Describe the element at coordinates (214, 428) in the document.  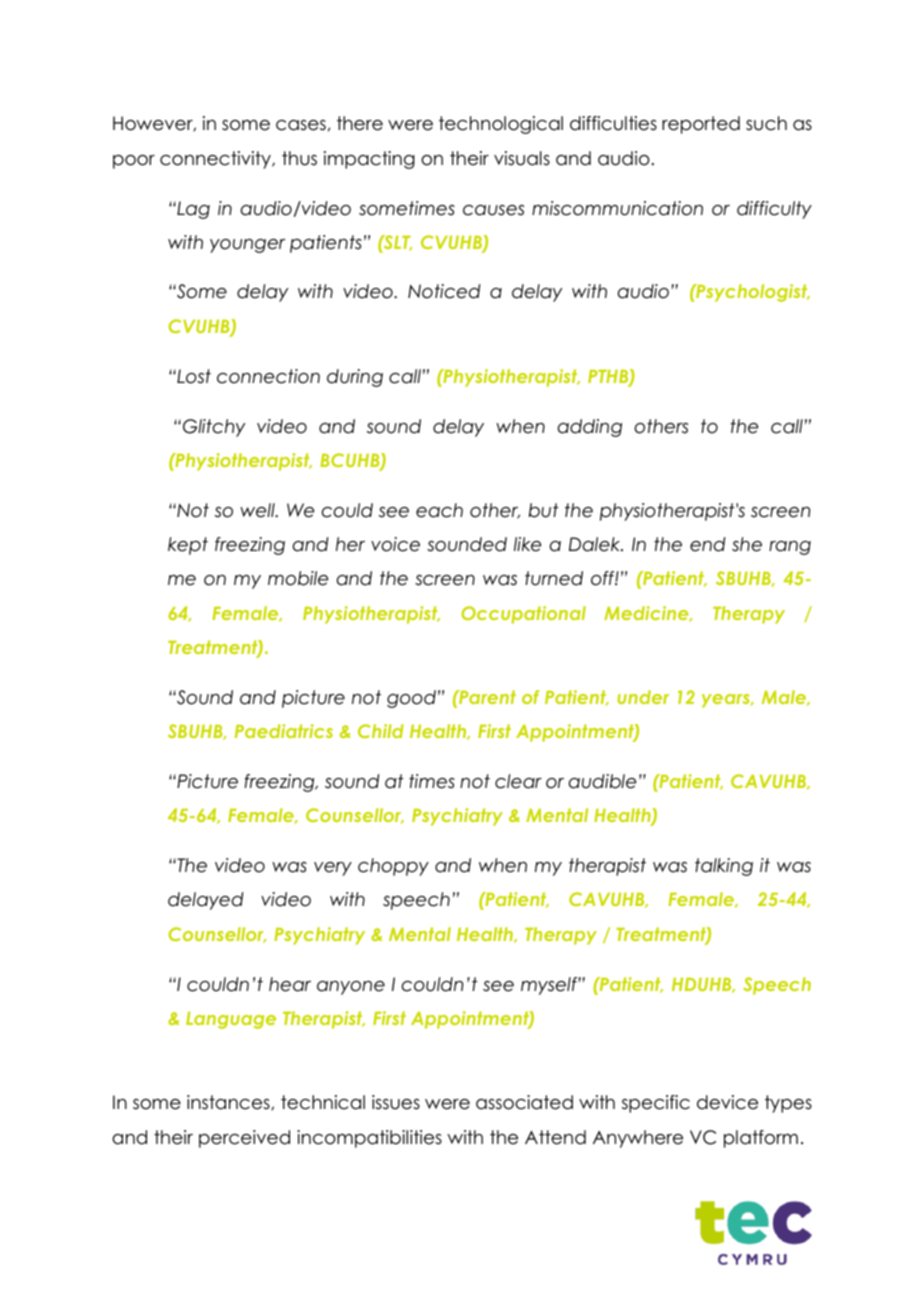
I see `Glitchy` at that location.
